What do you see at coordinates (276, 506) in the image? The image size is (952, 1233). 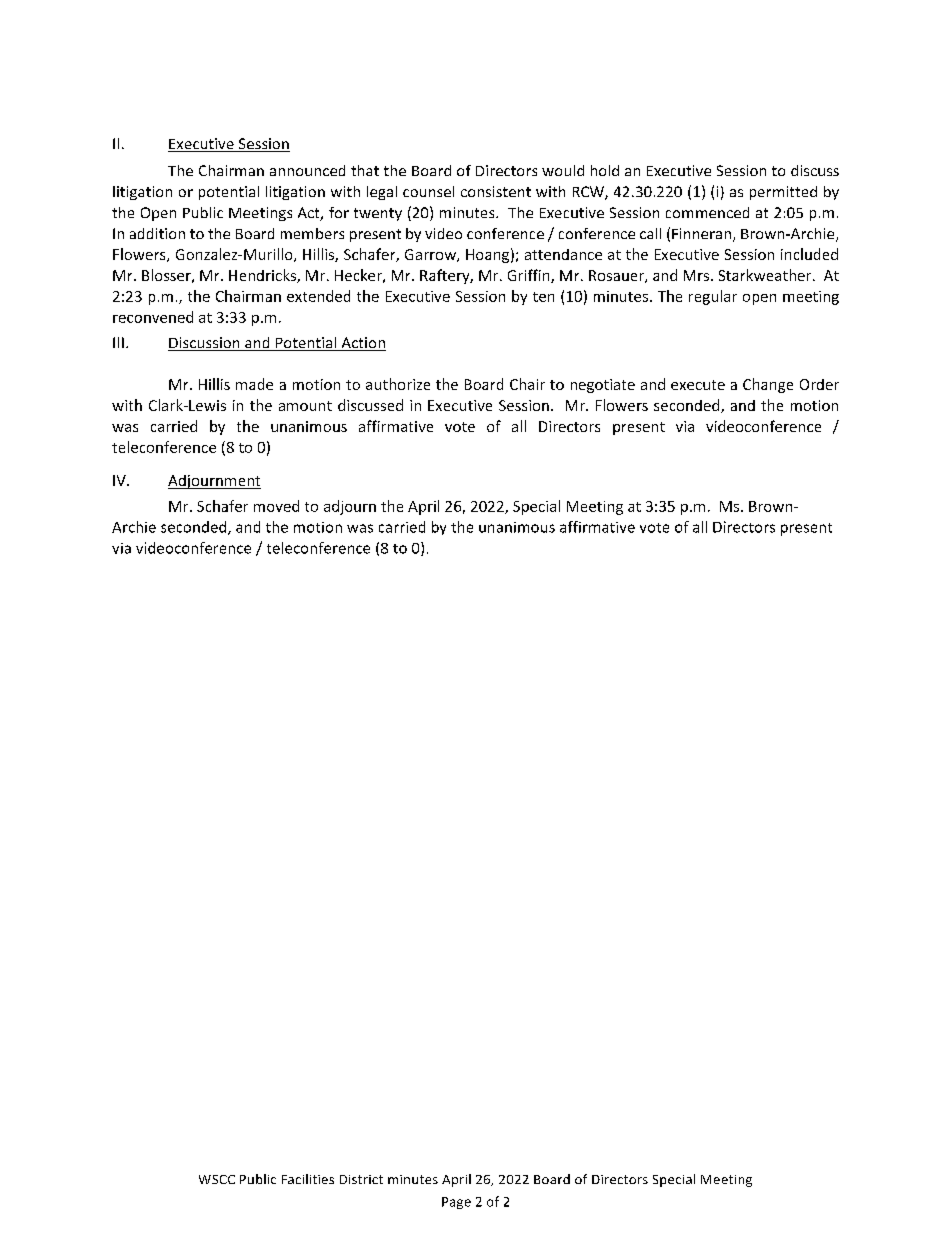 I see `moved` at bounding box center [276, 506].
